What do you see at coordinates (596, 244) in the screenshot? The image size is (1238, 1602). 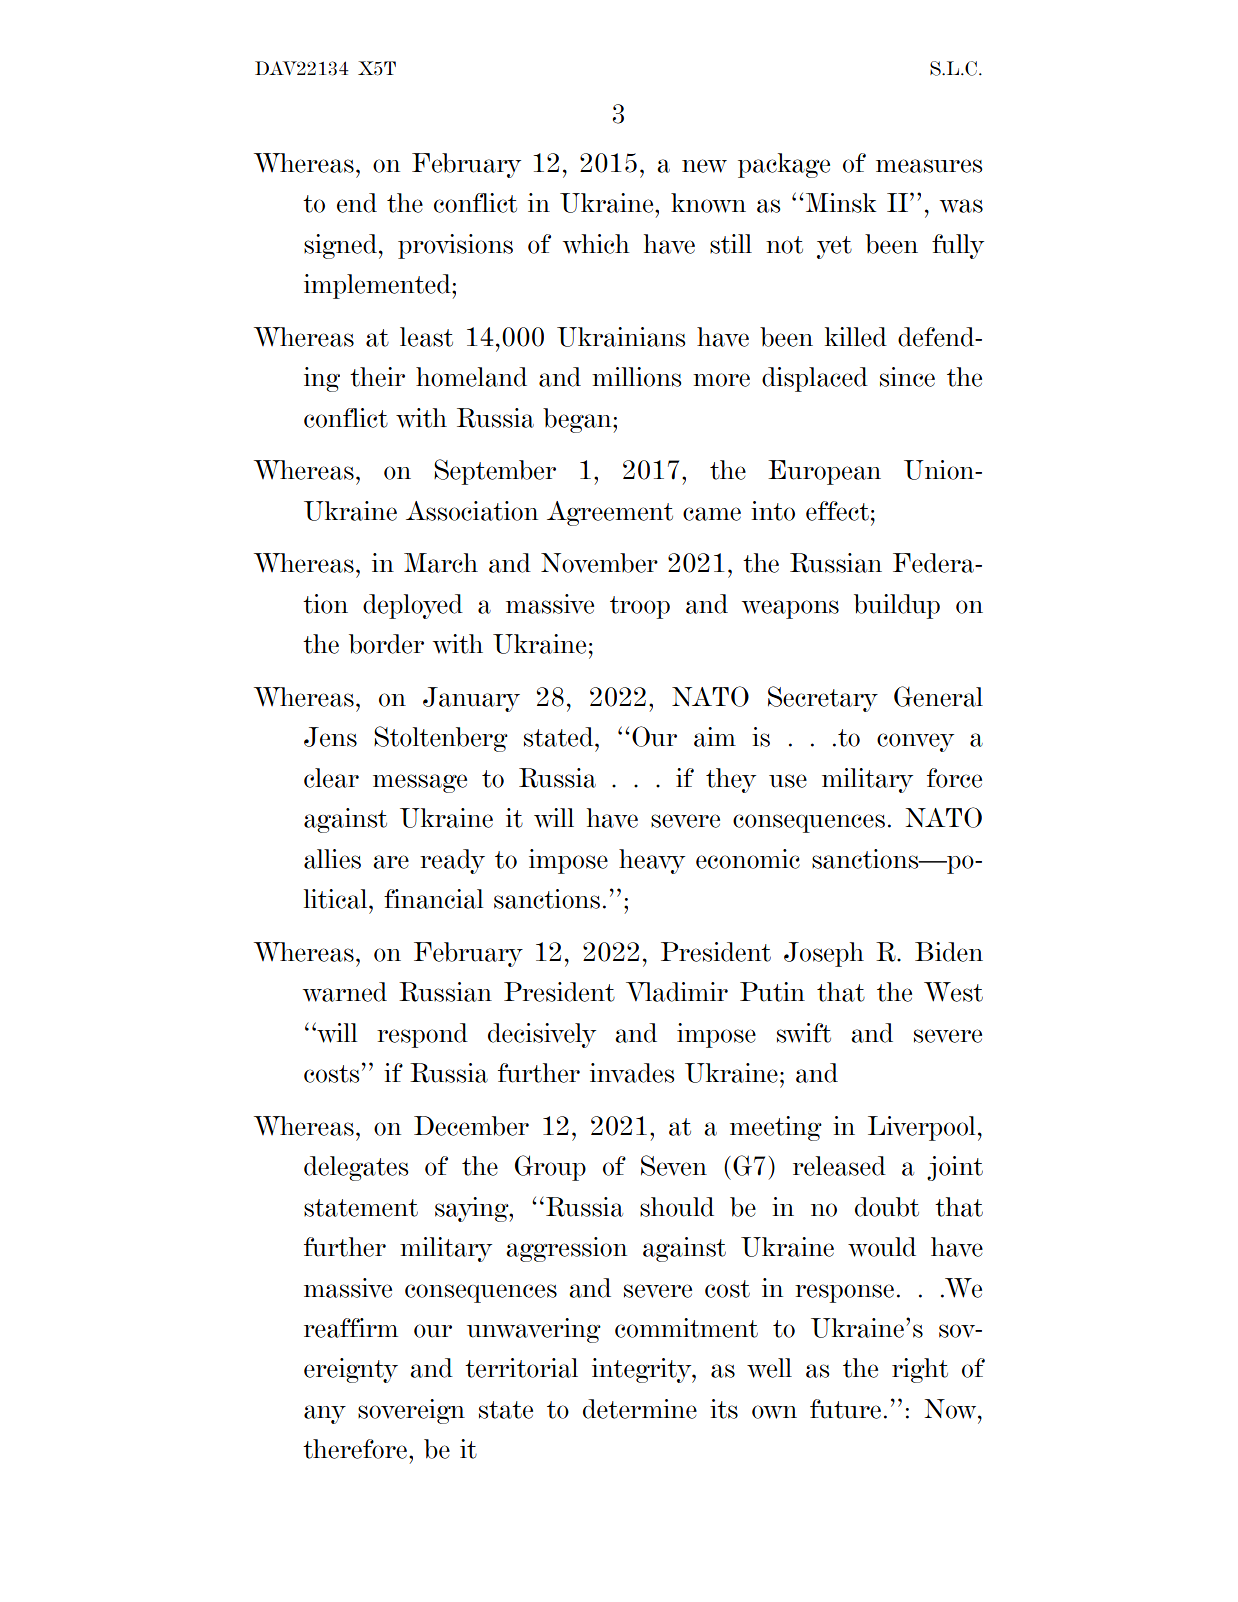 I see `which` at bounding box center [596, 244].
